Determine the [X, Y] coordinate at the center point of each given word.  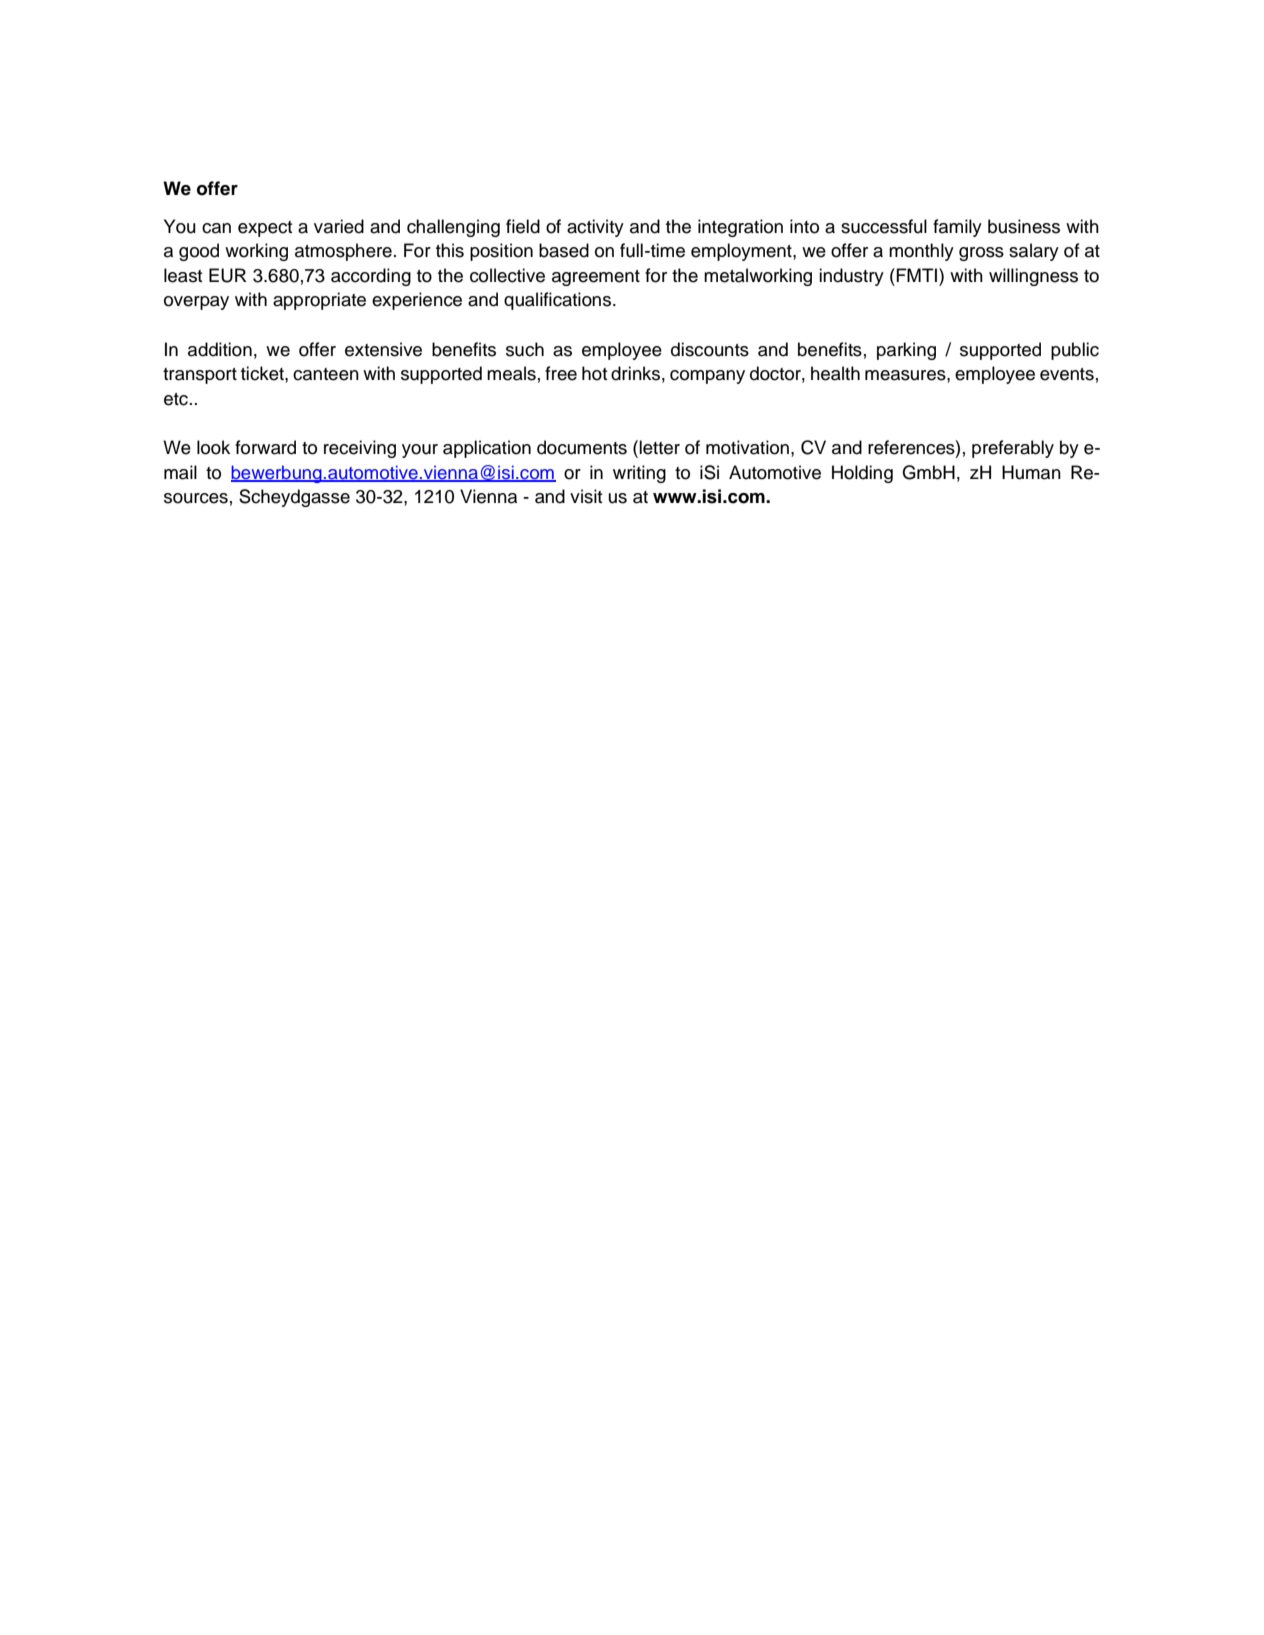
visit [586, 496]
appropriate [319, 301]
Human [1031, 472]
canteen [326, 374]
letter [659, 447]
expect [265, 229]
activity [595, 228]
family [957, 228]
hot [595, 373]
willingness [1033, 277]
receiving [360, 449]
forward [265, 447]
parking [906, 351]
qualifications [557, 301]
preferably [1013, 449]
